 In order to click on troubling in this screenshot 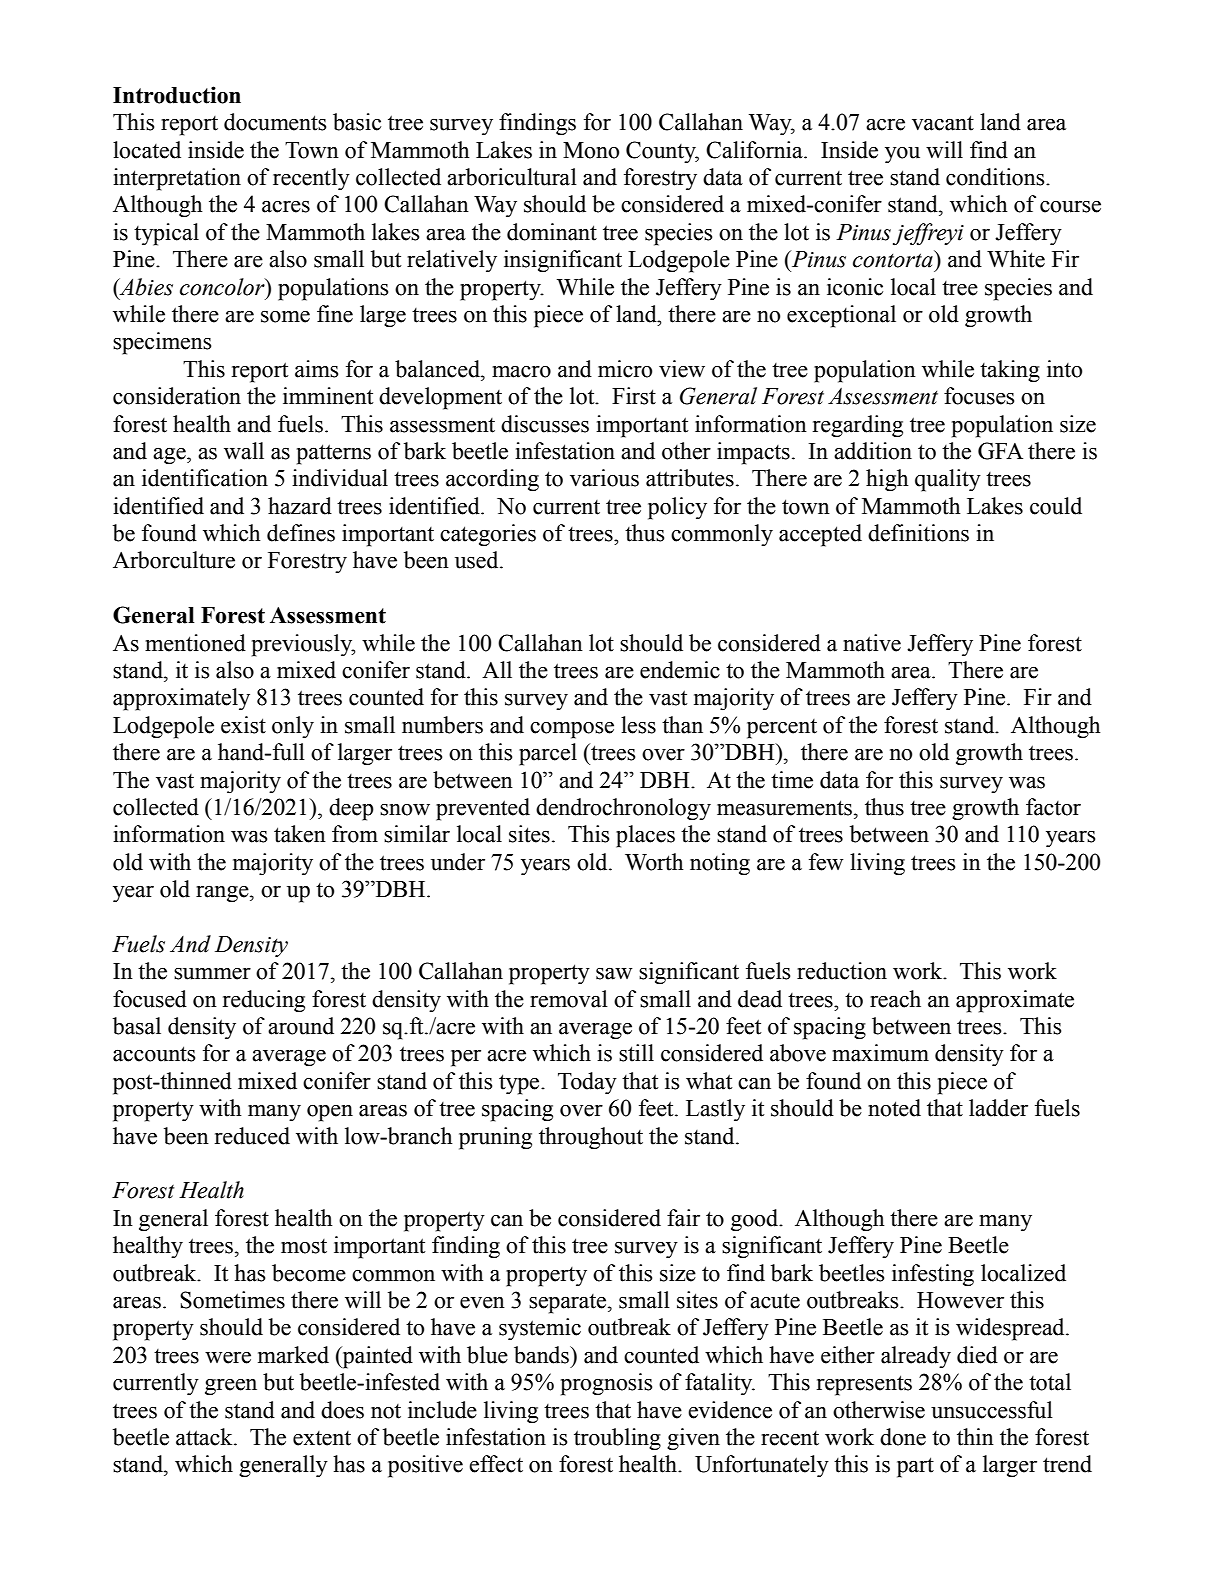, I will do `click(617, 1439)`.
